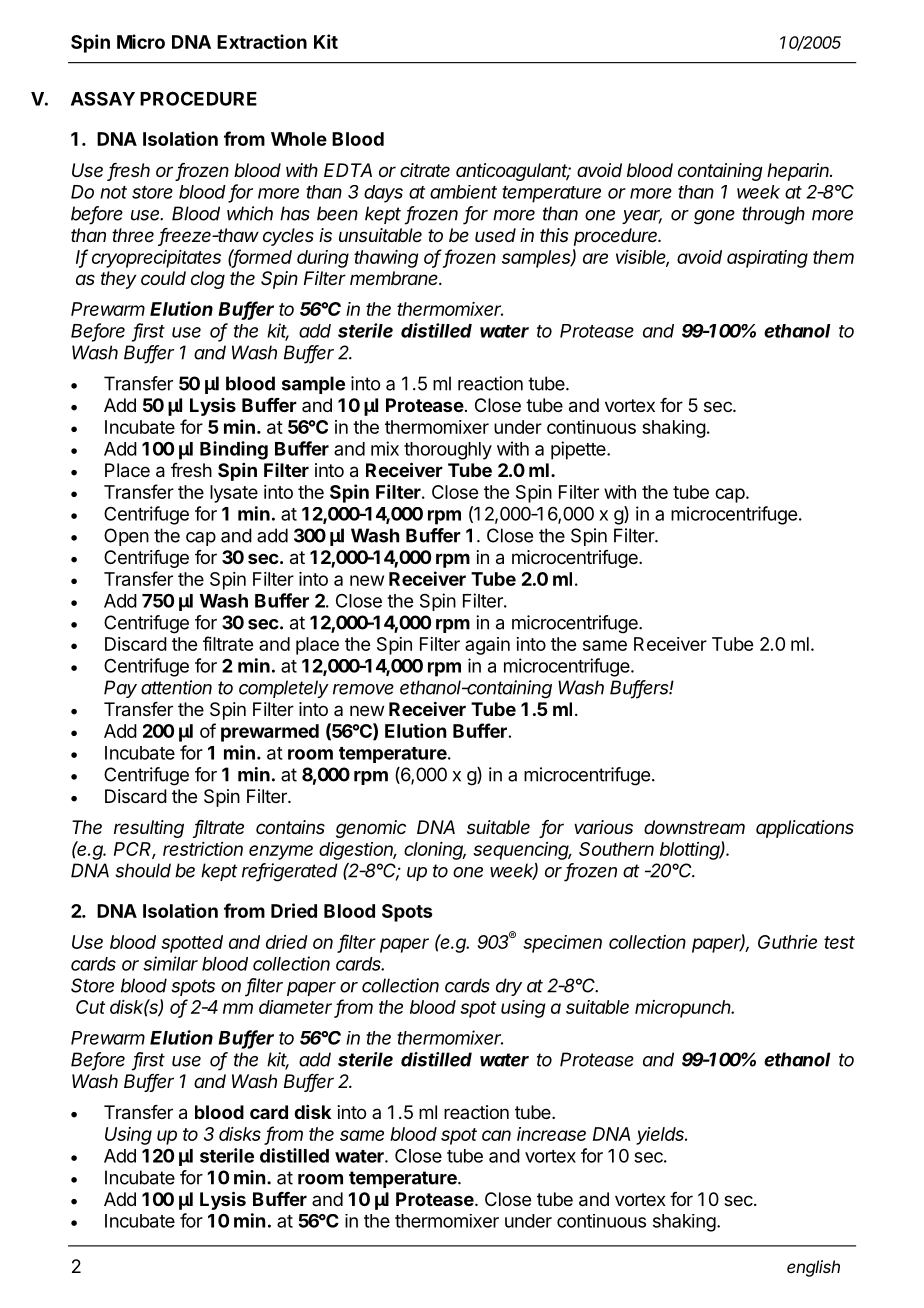 The height and width of the screenshot is (1308, 924). I want to click on similar, so click(170, 963).
